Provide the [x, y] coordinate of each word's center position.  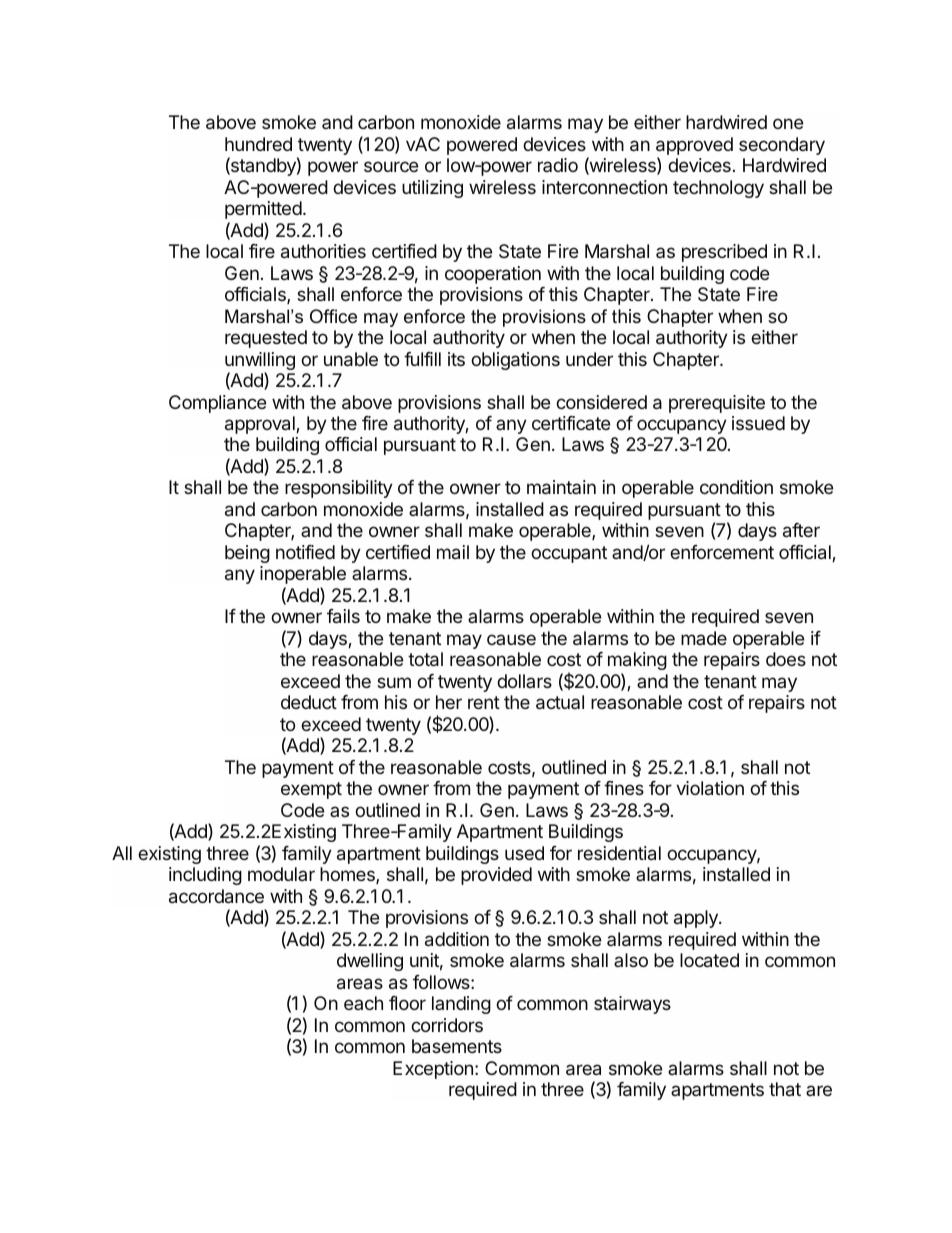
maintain [561, 487]
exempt [311, 790]
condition [736, 487]
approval [261, 425]
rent [484, 702]
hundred [258, 144]
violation [710, 788]
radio [558, 165]
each [363, 1003]
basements [457, 1046]
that [785, 1089]
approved [694, 146]
